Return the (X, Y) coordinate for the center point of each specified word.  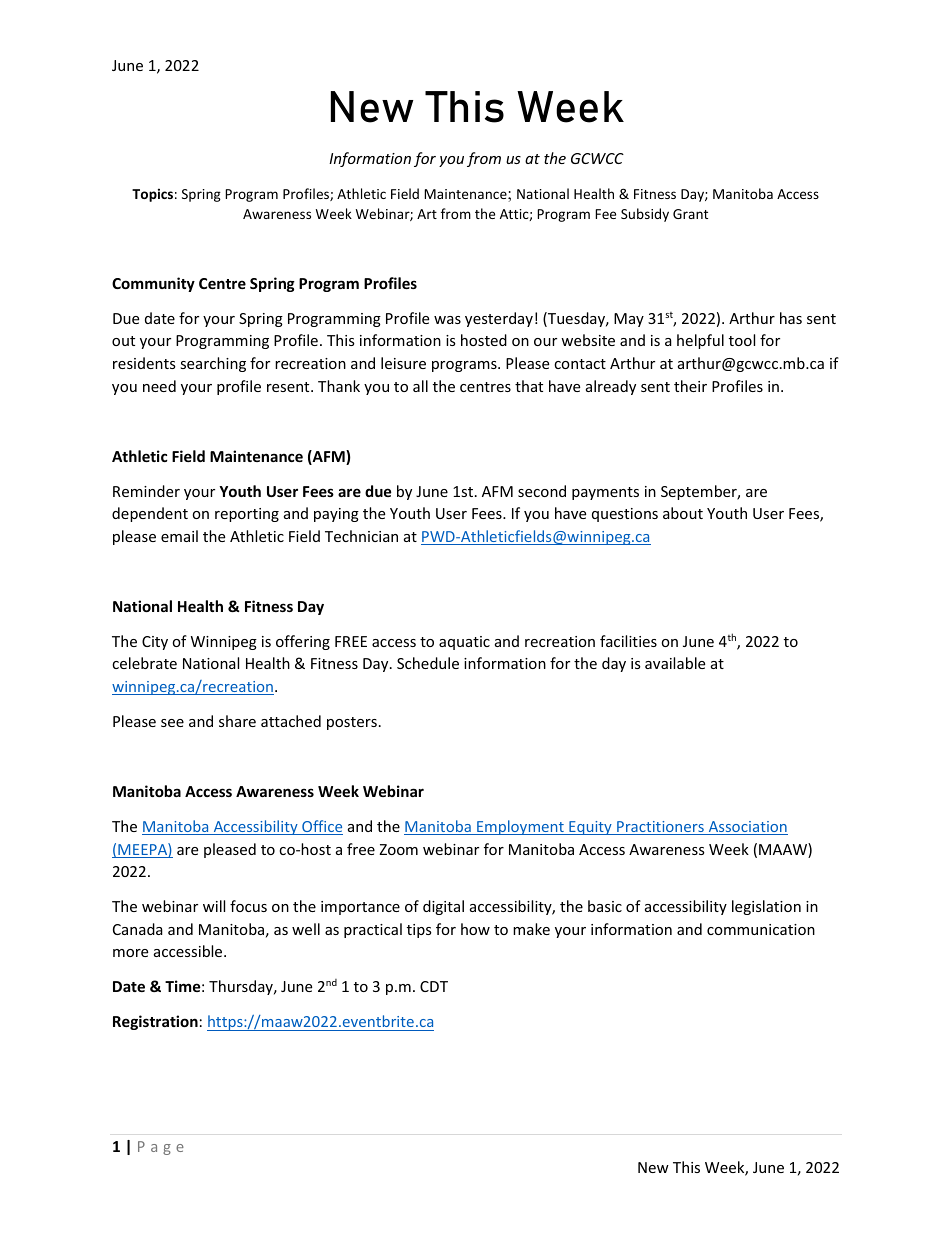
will (214, 906)
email (179, 536)
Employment (520, 827)
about (683, 513)
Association (747, 828)
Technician (361, 536)
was (447, 320)
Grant (690, 214)
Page (161, 1148)
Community (153, 284)
